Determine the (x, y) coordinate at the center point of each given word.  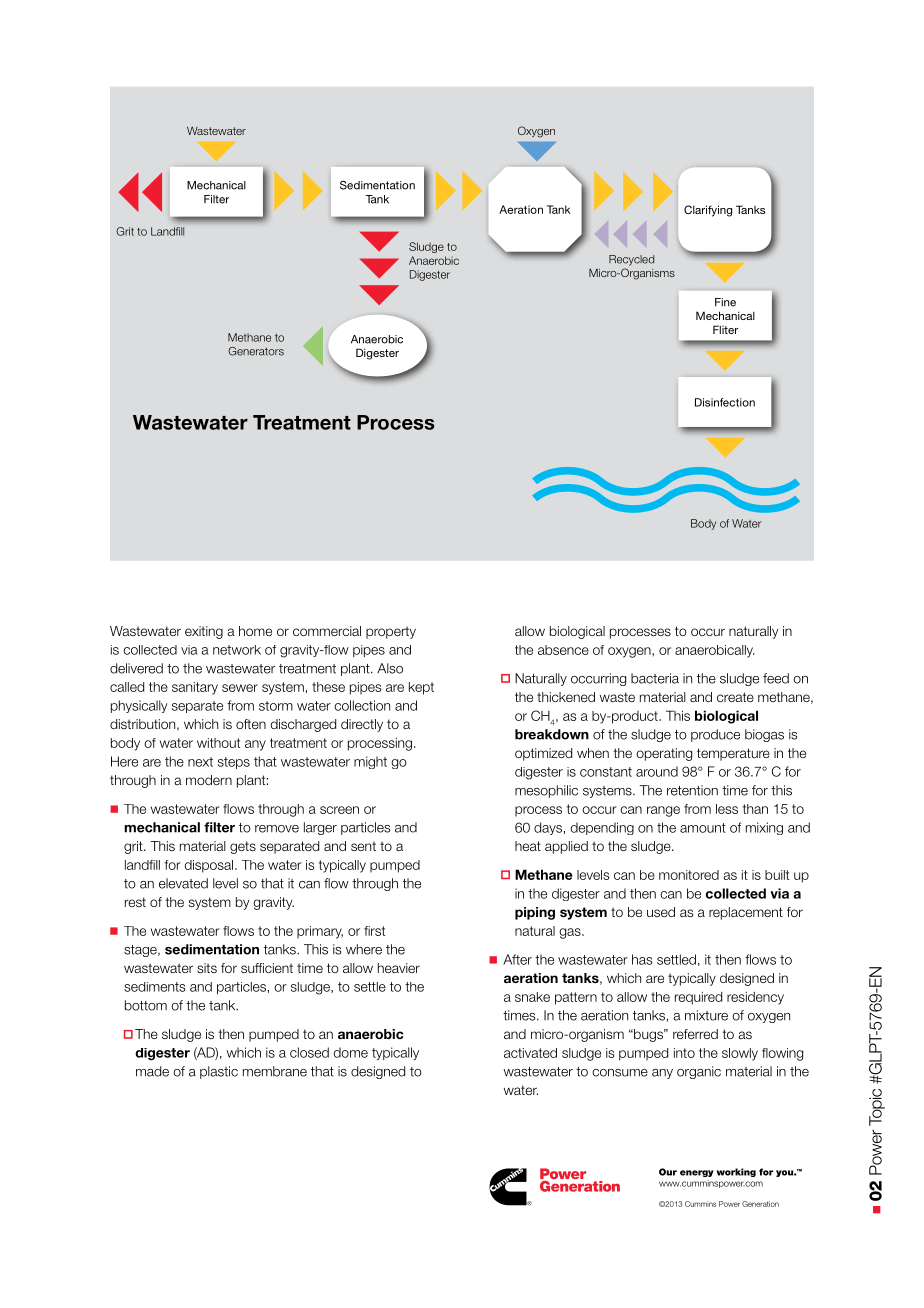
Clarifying (708, 211)
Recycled (631, 260)
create (735, 697)
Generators (256, 351)
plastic (219, 1072)
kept (421, 688)
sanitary (195, 688)
